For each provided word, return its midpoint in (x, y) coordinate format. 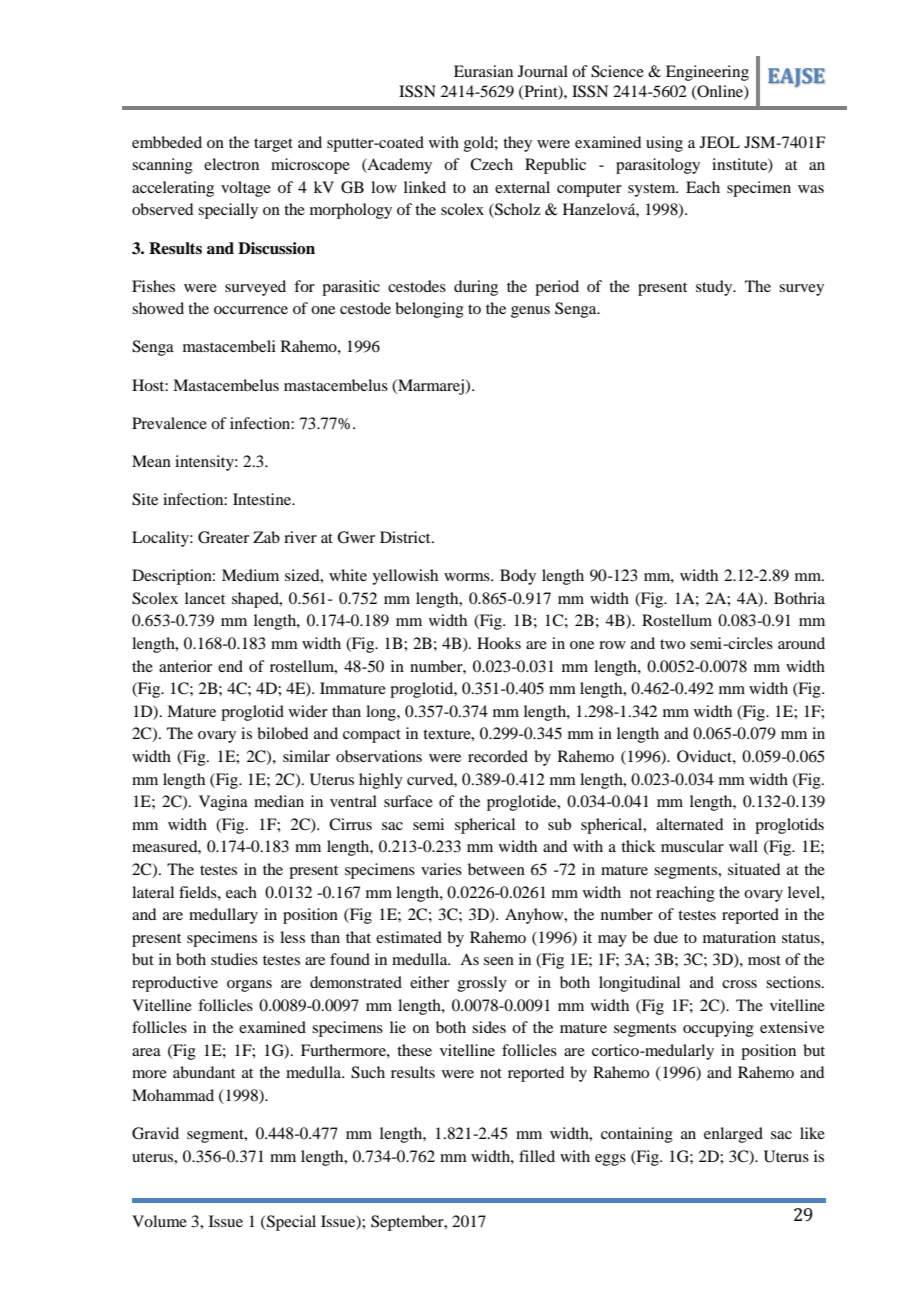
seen (499, 961)
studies (234, 959)
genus (530, 312)
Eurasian (483, 71)
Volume (159, 1221)
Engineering (707, 73)
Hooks (499, 643)
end (230, 666)
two (672, 644)
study (715, 288)
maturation (739, 937)
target (273, 145)
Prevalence (169, 423)
